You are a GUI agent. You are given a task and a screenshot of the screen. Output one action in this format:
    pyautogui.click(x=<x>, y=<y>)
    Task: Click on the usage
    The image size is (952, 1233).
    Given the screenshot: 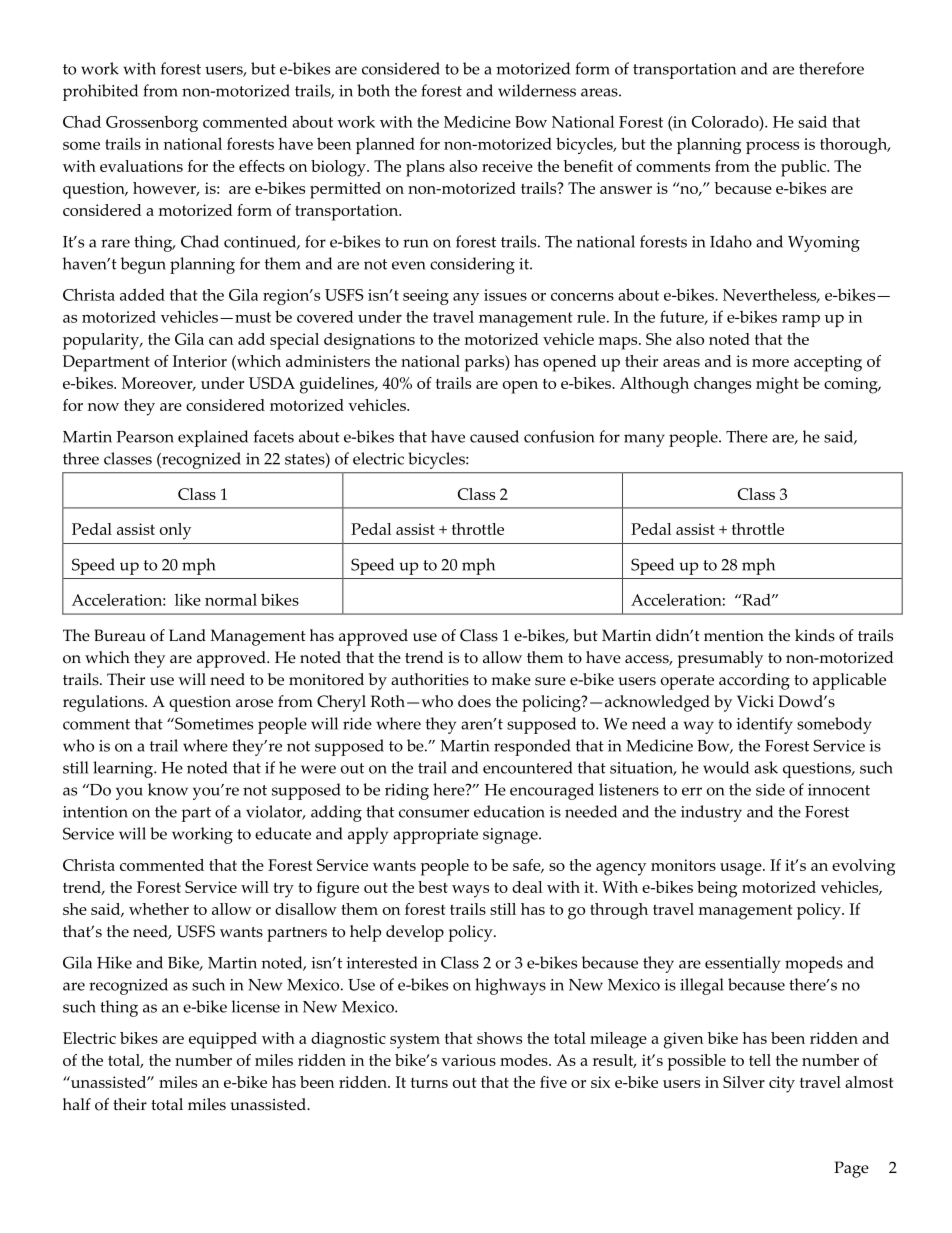 What is the action you would take?
    pyautogui.click(x=742, y=869)
